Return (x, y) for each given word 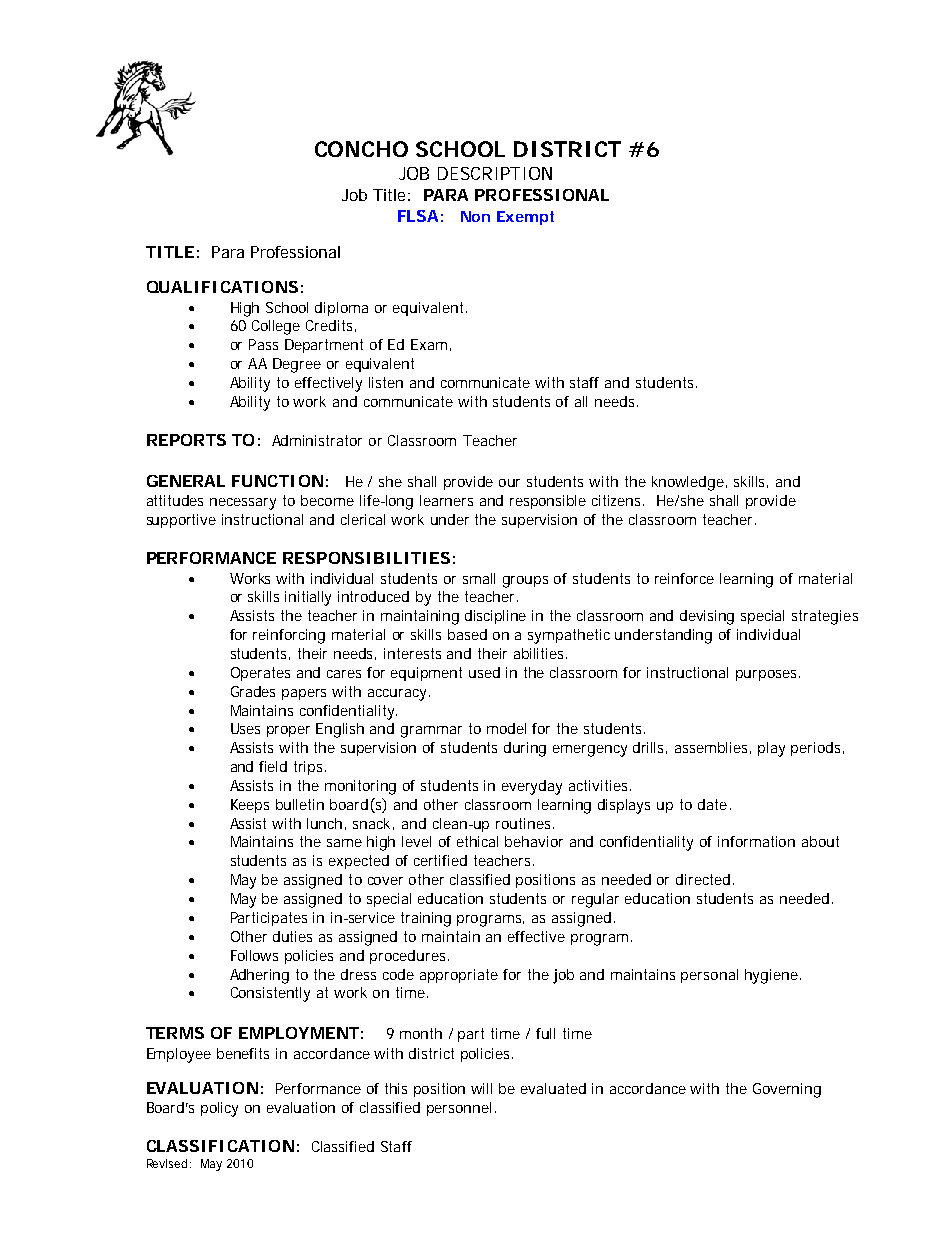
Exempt (525, 218)
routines (523, 823)
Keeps (250, 806)
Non (475, 216)
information (756, 841)
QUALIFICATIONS (222, 287)
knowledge (688, 483)
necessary (243, 504)
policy (219, 1109)
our (509, 483)
